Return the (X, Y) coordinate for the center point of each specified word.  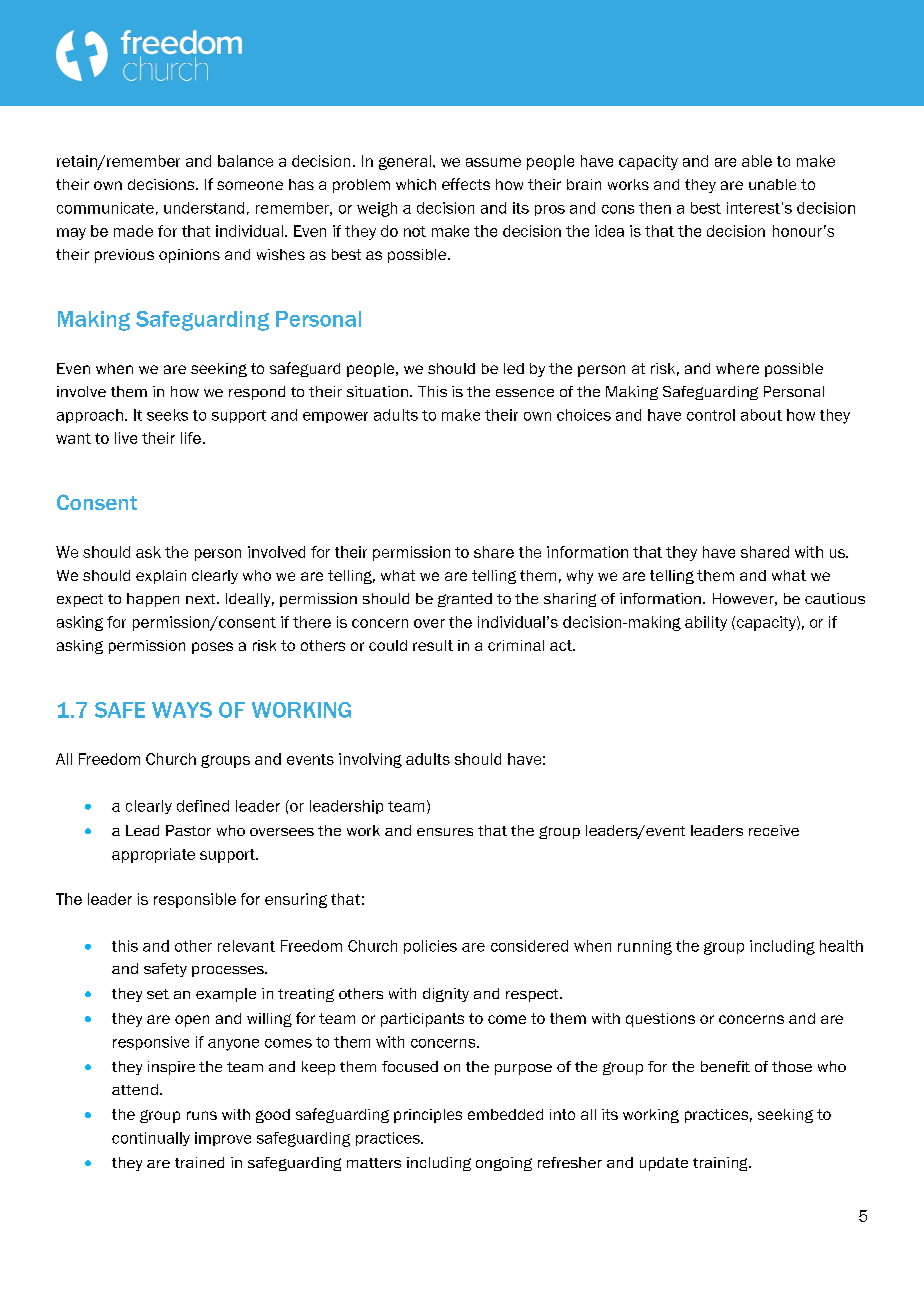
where (737, 368)
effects (466, 184)
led (514, 368)
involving (370, 760)
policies (430, 947)
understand (204, 208)
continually (151, 1139)
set (158, 994)
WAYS (182, 710)
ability (706, 623)
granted (465, 600)
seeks (167, 415)
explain (161, 577)
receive (774, 830)
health (841, 946)
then (655, 208)
